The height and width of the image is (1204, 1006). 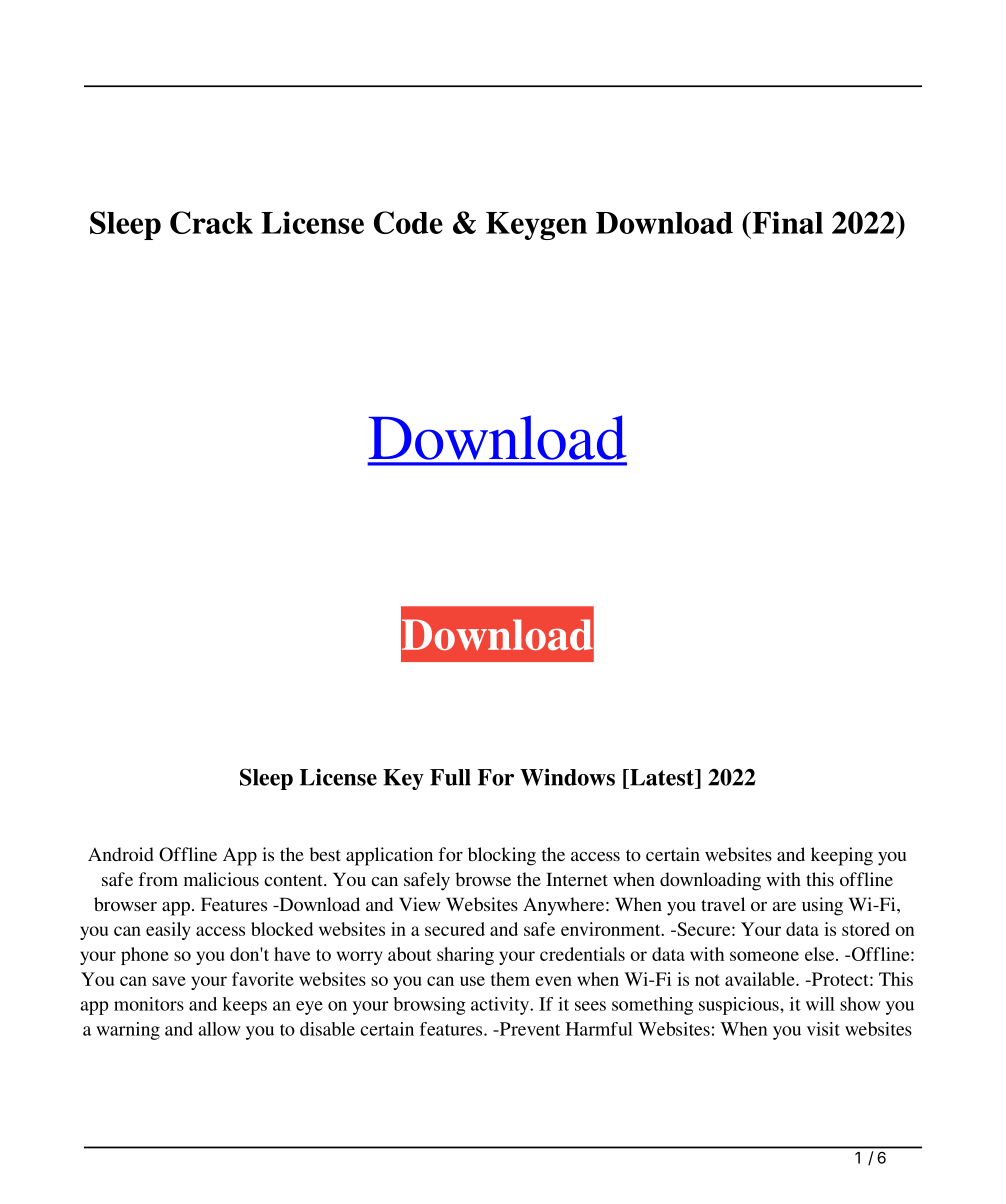 I want to click on Latest, so click(x=662, y=777).
